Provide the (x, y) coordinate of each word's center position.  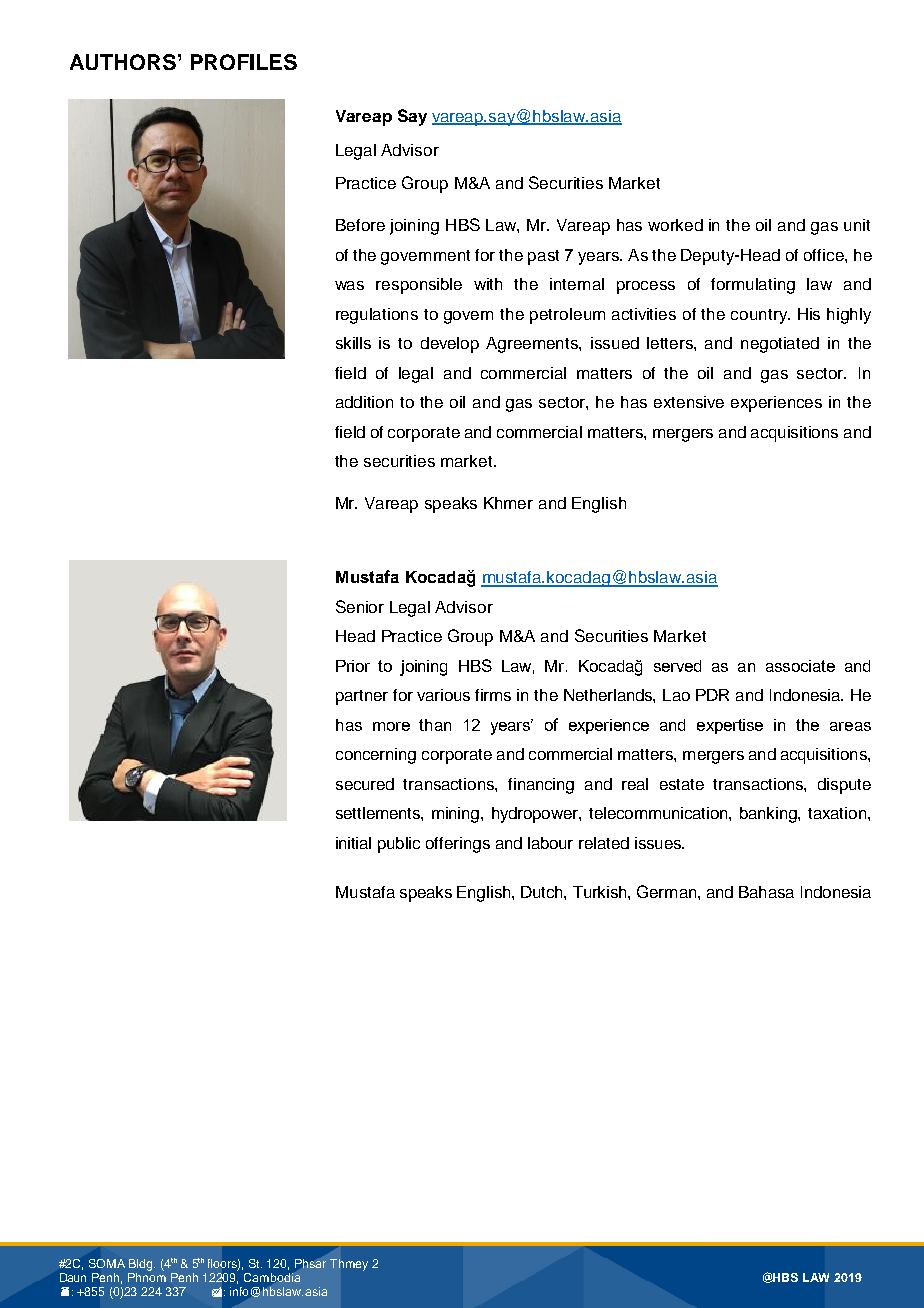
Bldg (142, 1265)
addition (364, 402)
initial (353, 843)
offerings (458, 845)
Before (360, 225)
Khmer (508, 503)
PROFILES (244, 62)
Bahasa (766, 892)
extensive (689, 402)
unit (857, 225)
